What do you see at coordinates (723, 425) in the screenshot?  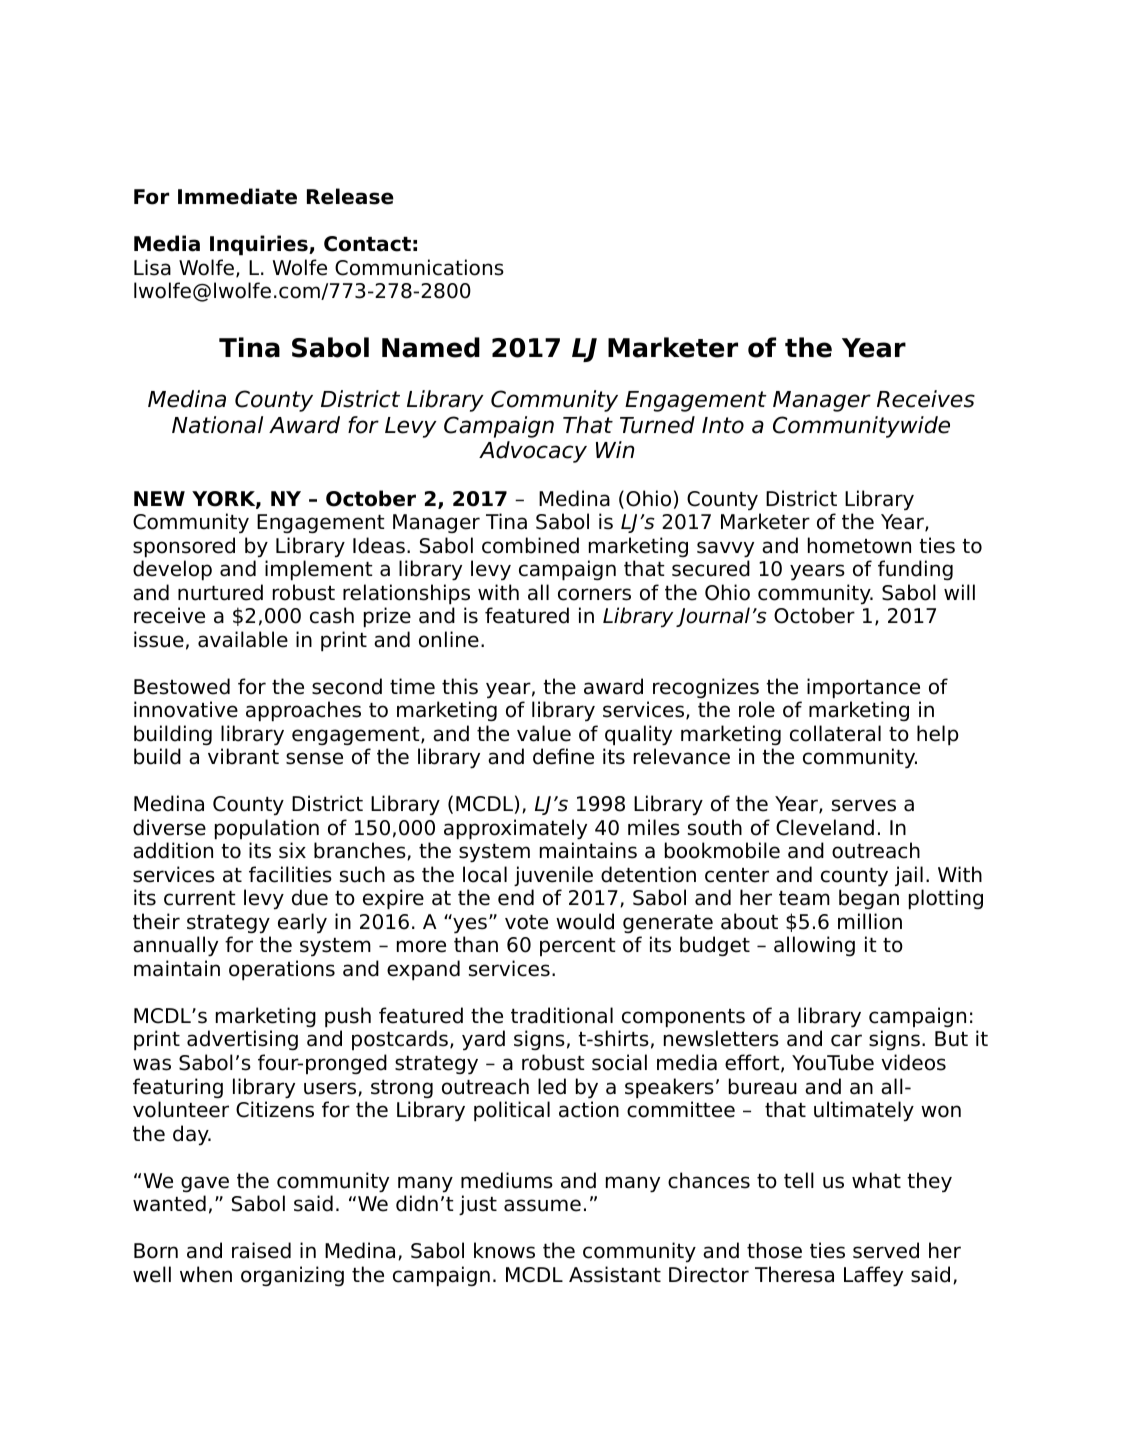 I see `Into` at bounding box center [723, 425].
